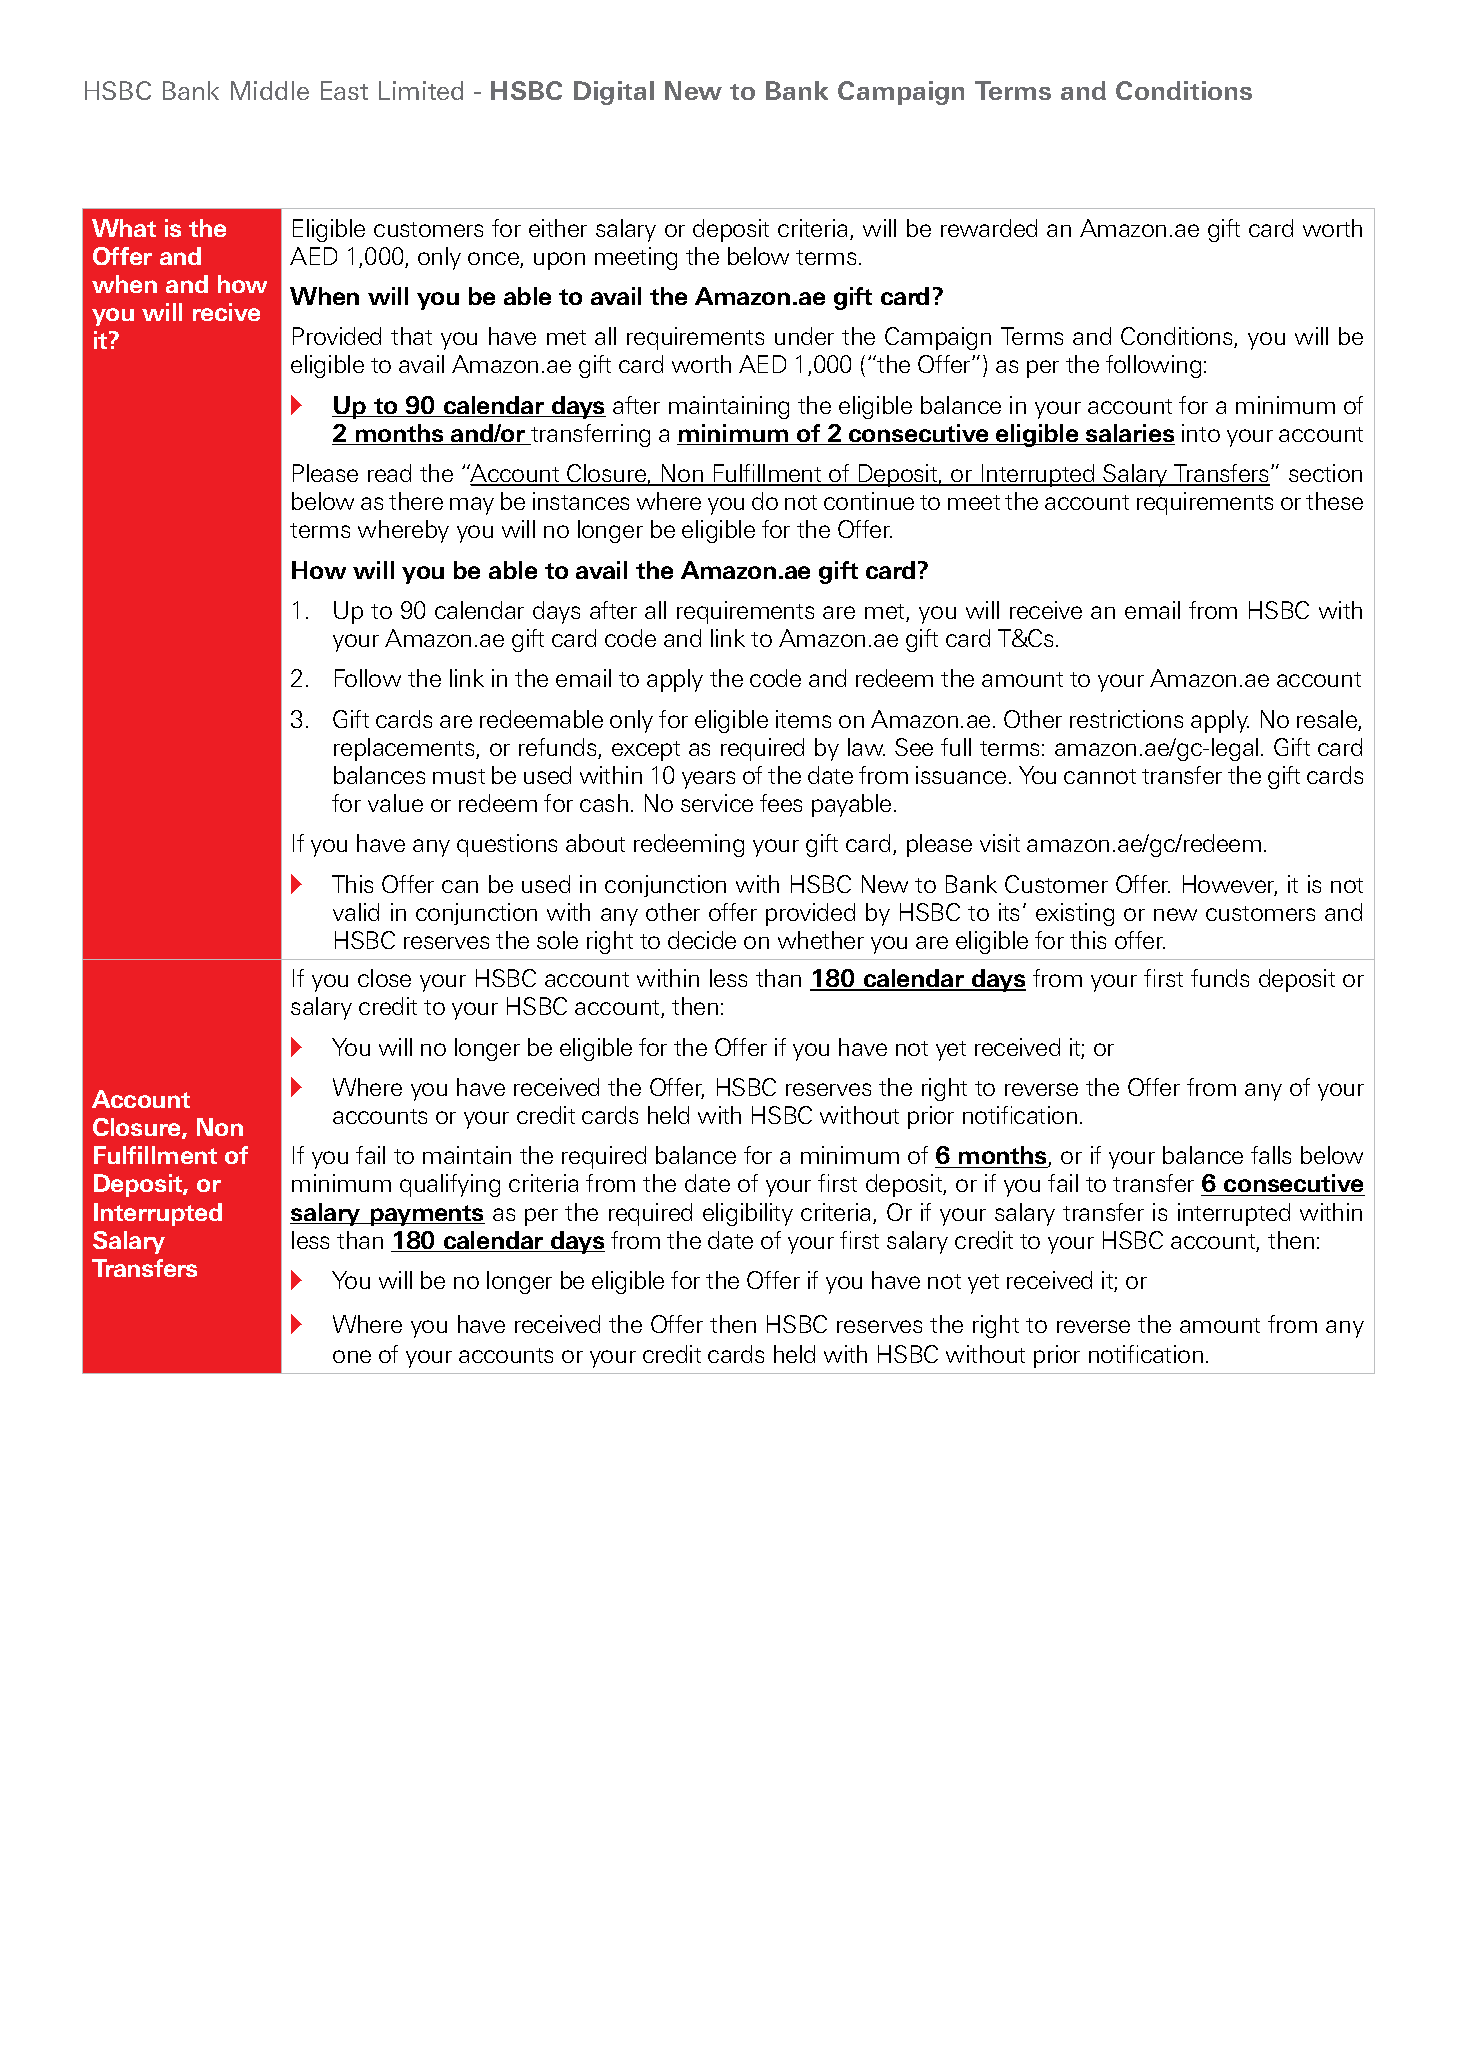  Describe the element at coordinates (614, 93) in the document. I see `Digital` at that location.
